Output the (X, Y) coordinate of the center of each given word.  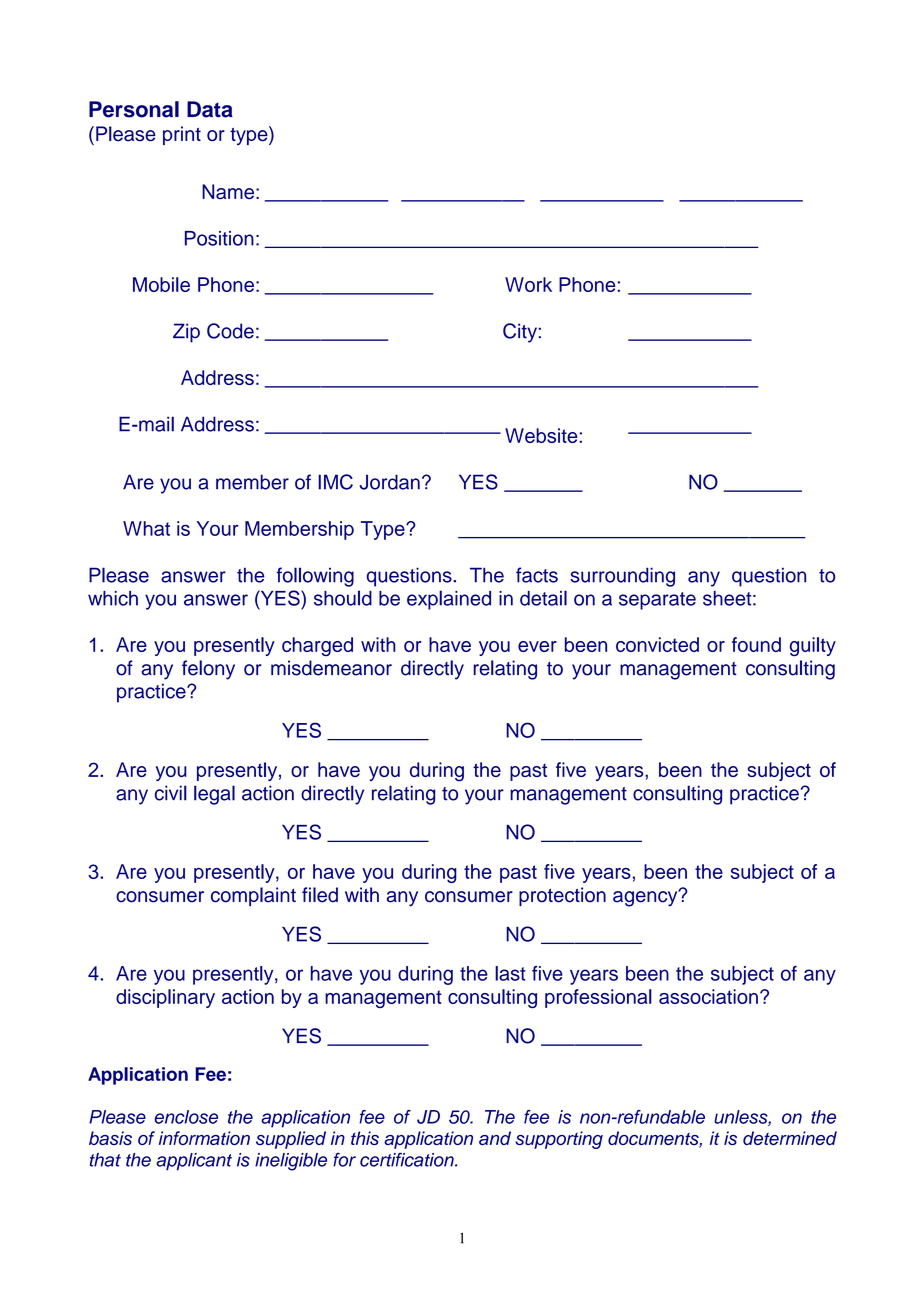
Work (528, 284)
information (204, 1138)
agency (646, 898)
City (521, 333)
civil (171, 793)
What (146, 528)
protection (562, 896)
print (182, 135)
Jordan (390, 482)
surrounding (622, 577)
